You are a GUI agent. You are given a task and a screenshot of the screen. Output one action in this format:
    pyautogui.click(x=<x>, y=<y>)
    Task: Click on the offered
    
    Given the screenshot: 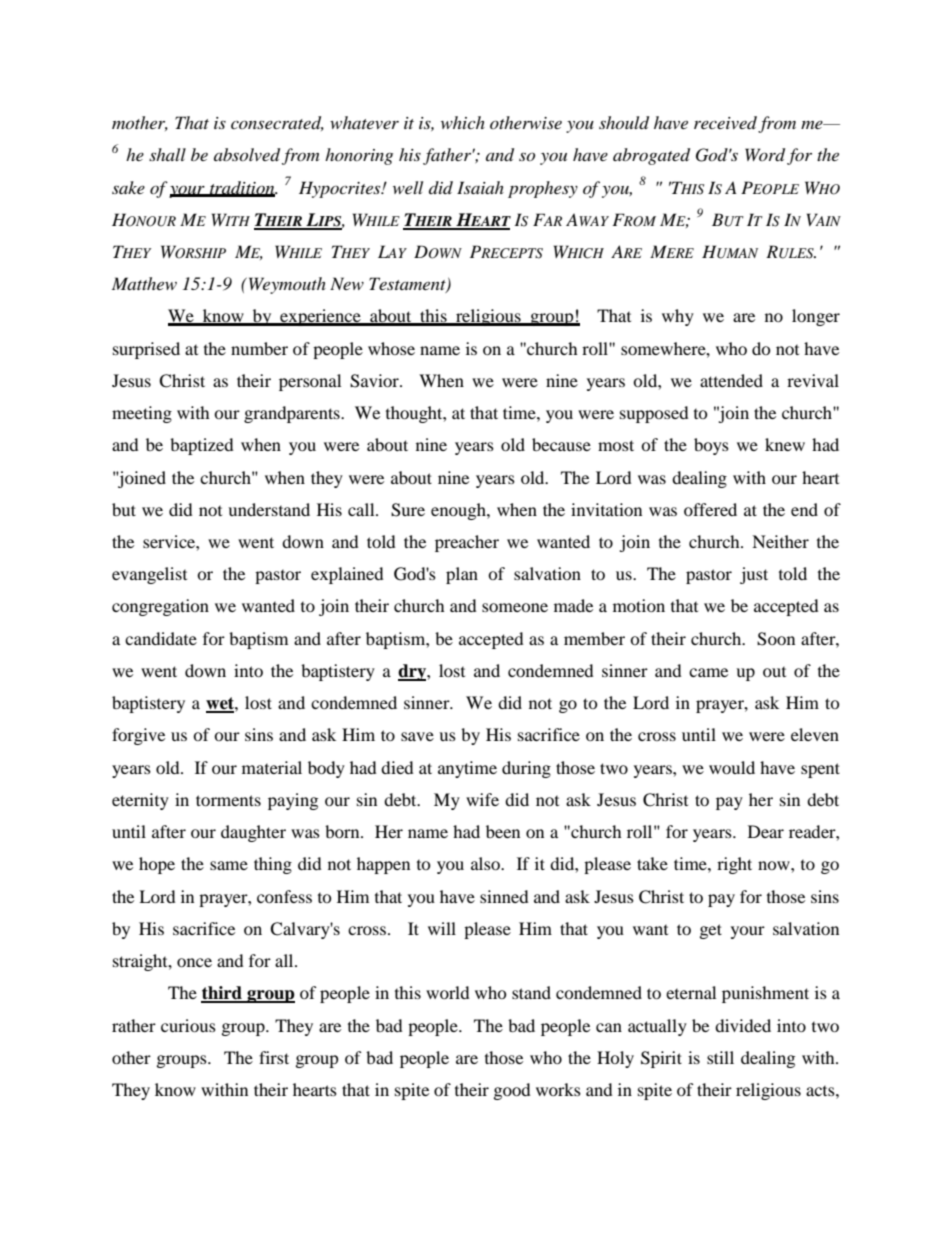 What is the action you would take?
    pyautogui.click(x=710, y=509)
